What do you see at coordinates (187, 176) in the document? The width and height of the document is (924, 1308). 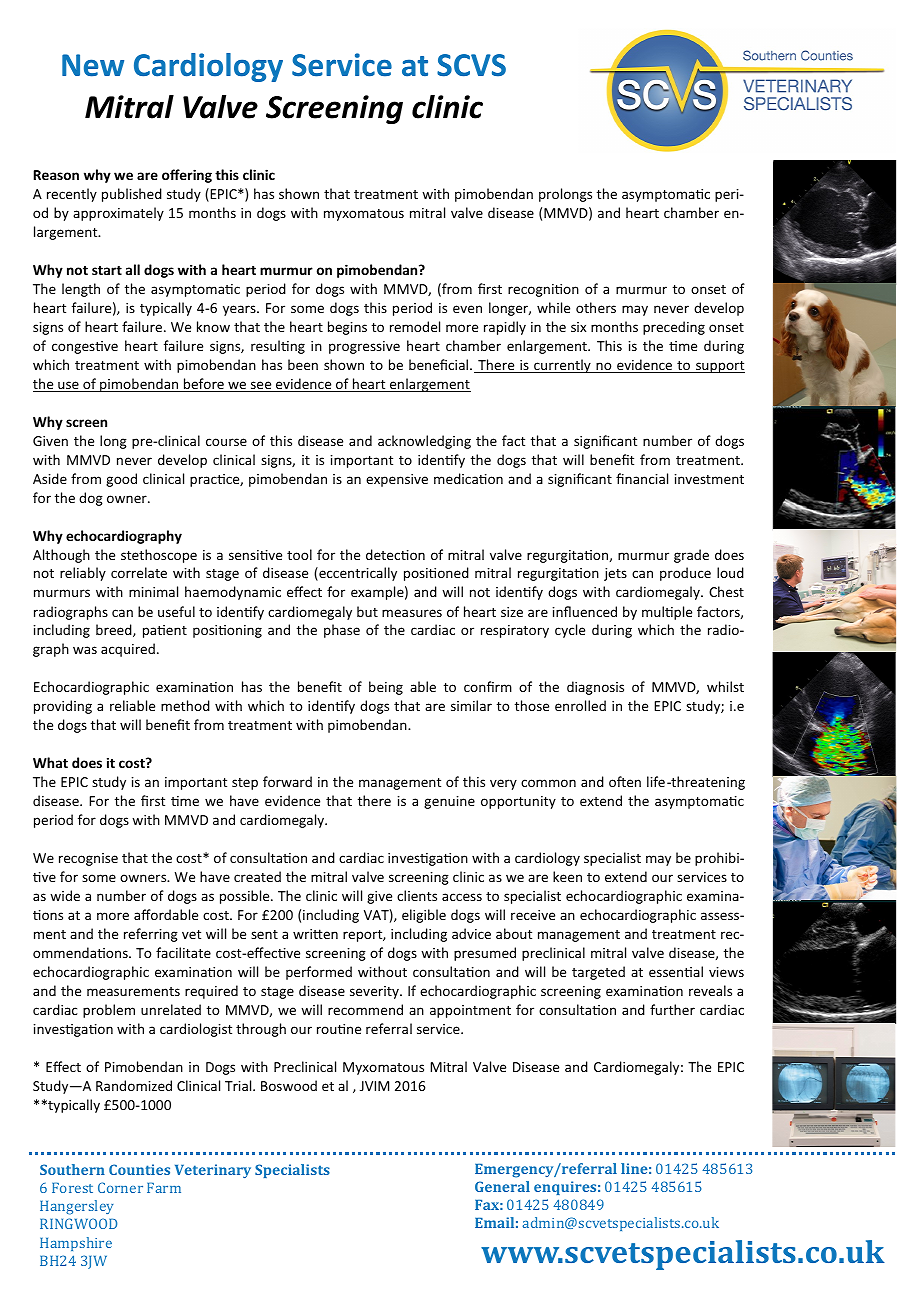 I see `offering` at bounding box center [187, 176].
